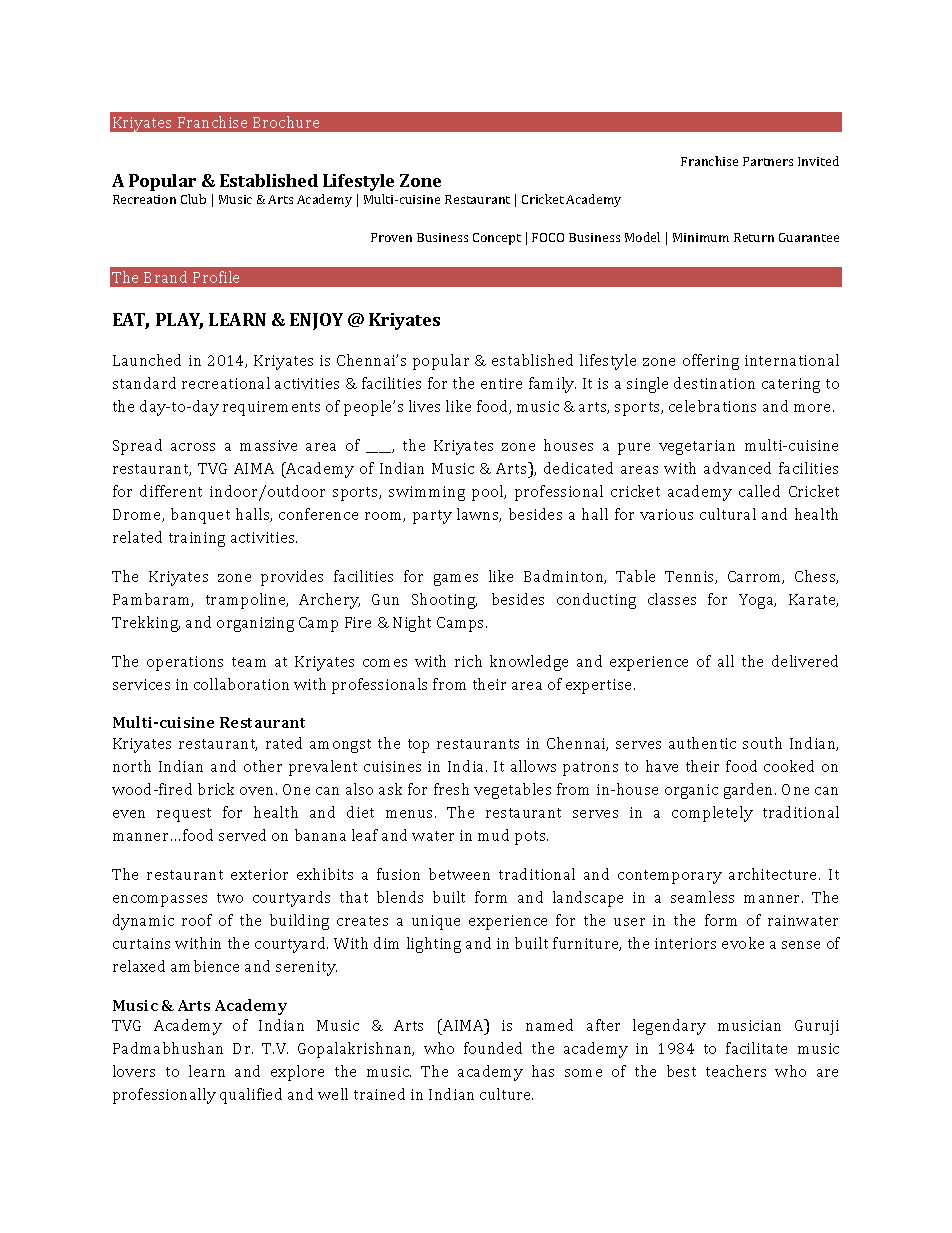  What do you see at coordinates (193, 199) in the page?
I see `Club` at bounding box center [193, 199].
